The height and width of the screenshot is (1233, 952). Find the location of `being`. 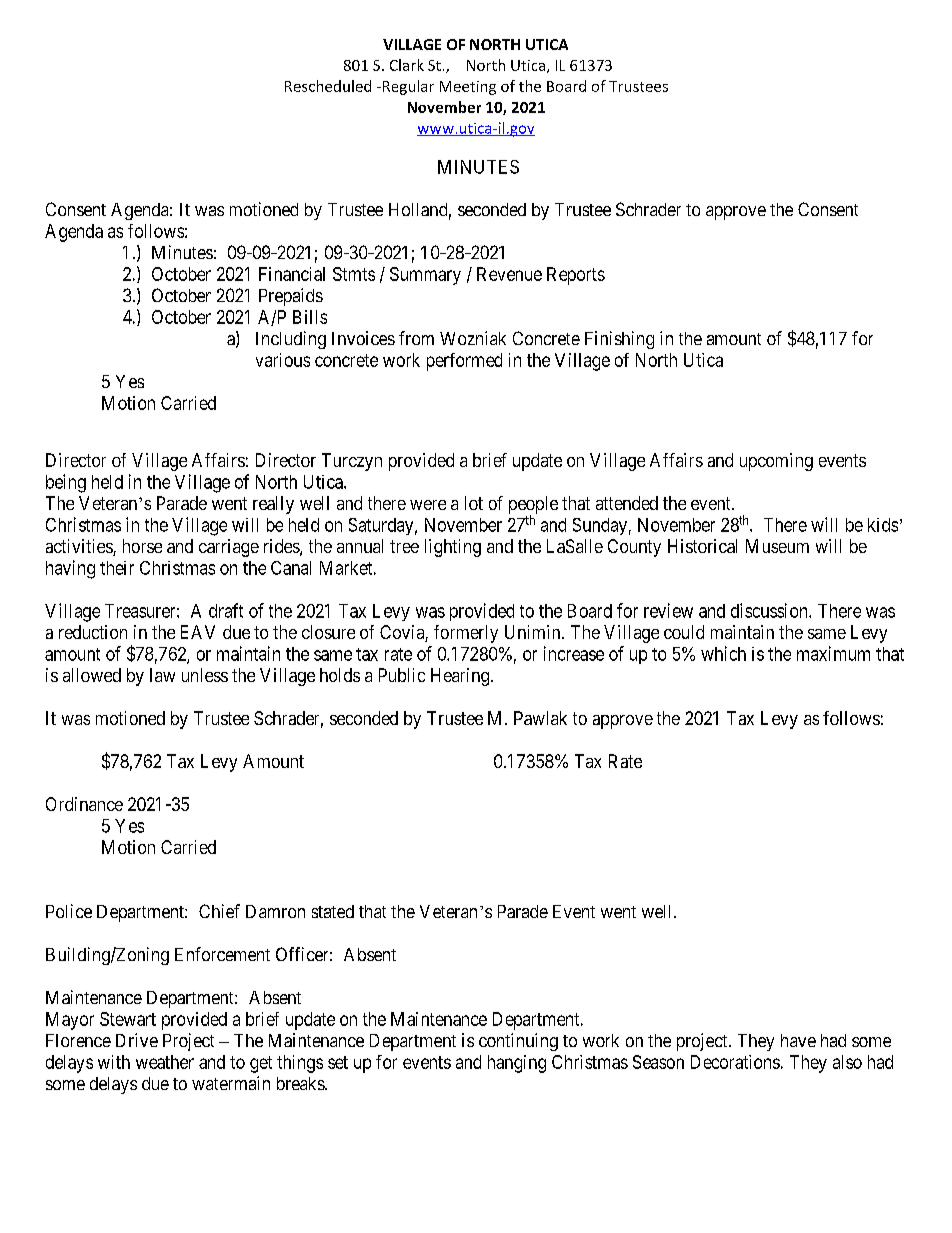

being is located at coordinates (66, 483).
